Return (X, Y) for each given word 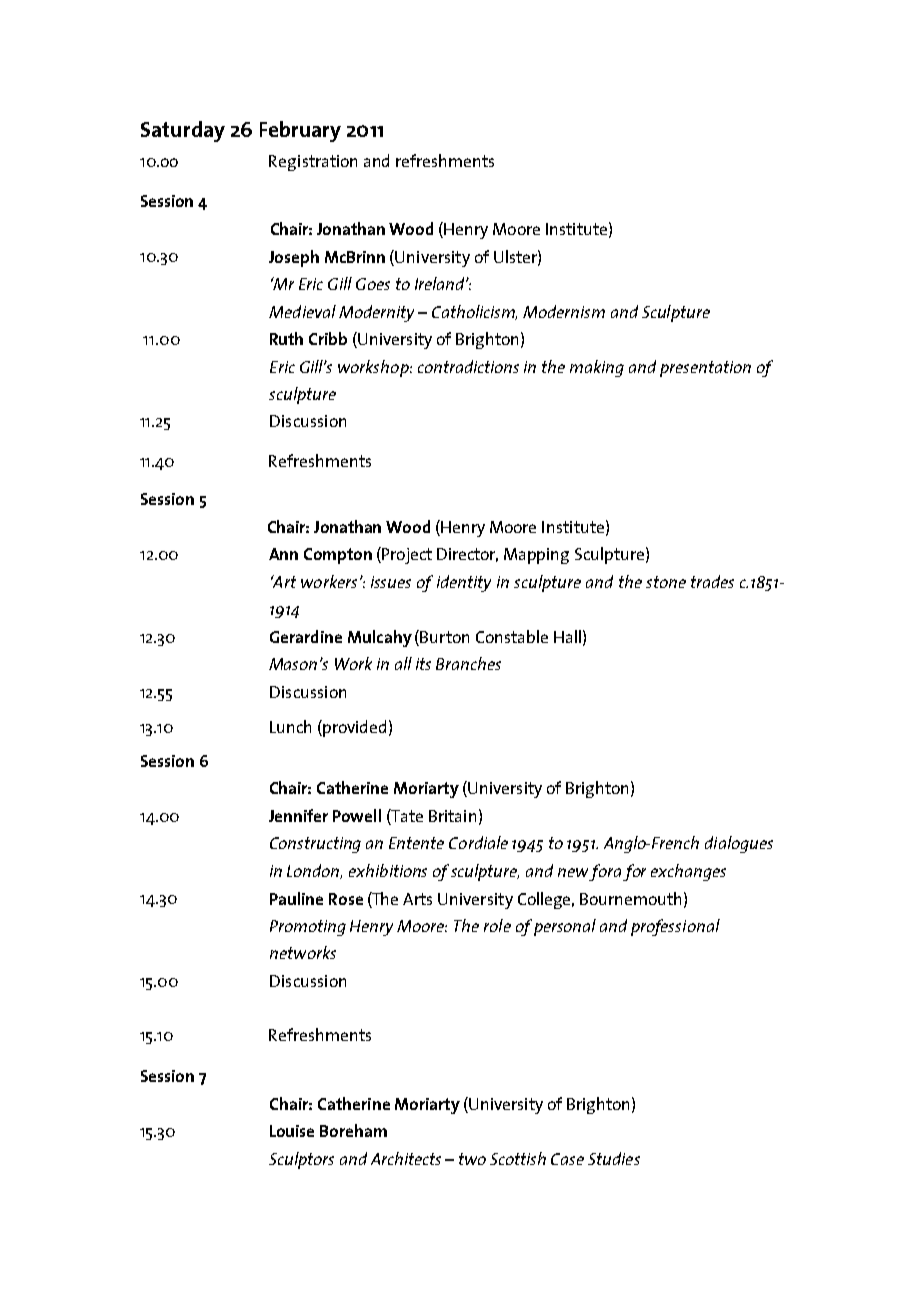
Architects (406, 1158)
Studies (614, 1158)
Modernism (564, 311)
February (300, 131)
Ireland (441, 283)
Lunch (290, 726)
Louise (292, 1131)
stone (666, 582)
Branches (468, 663)
